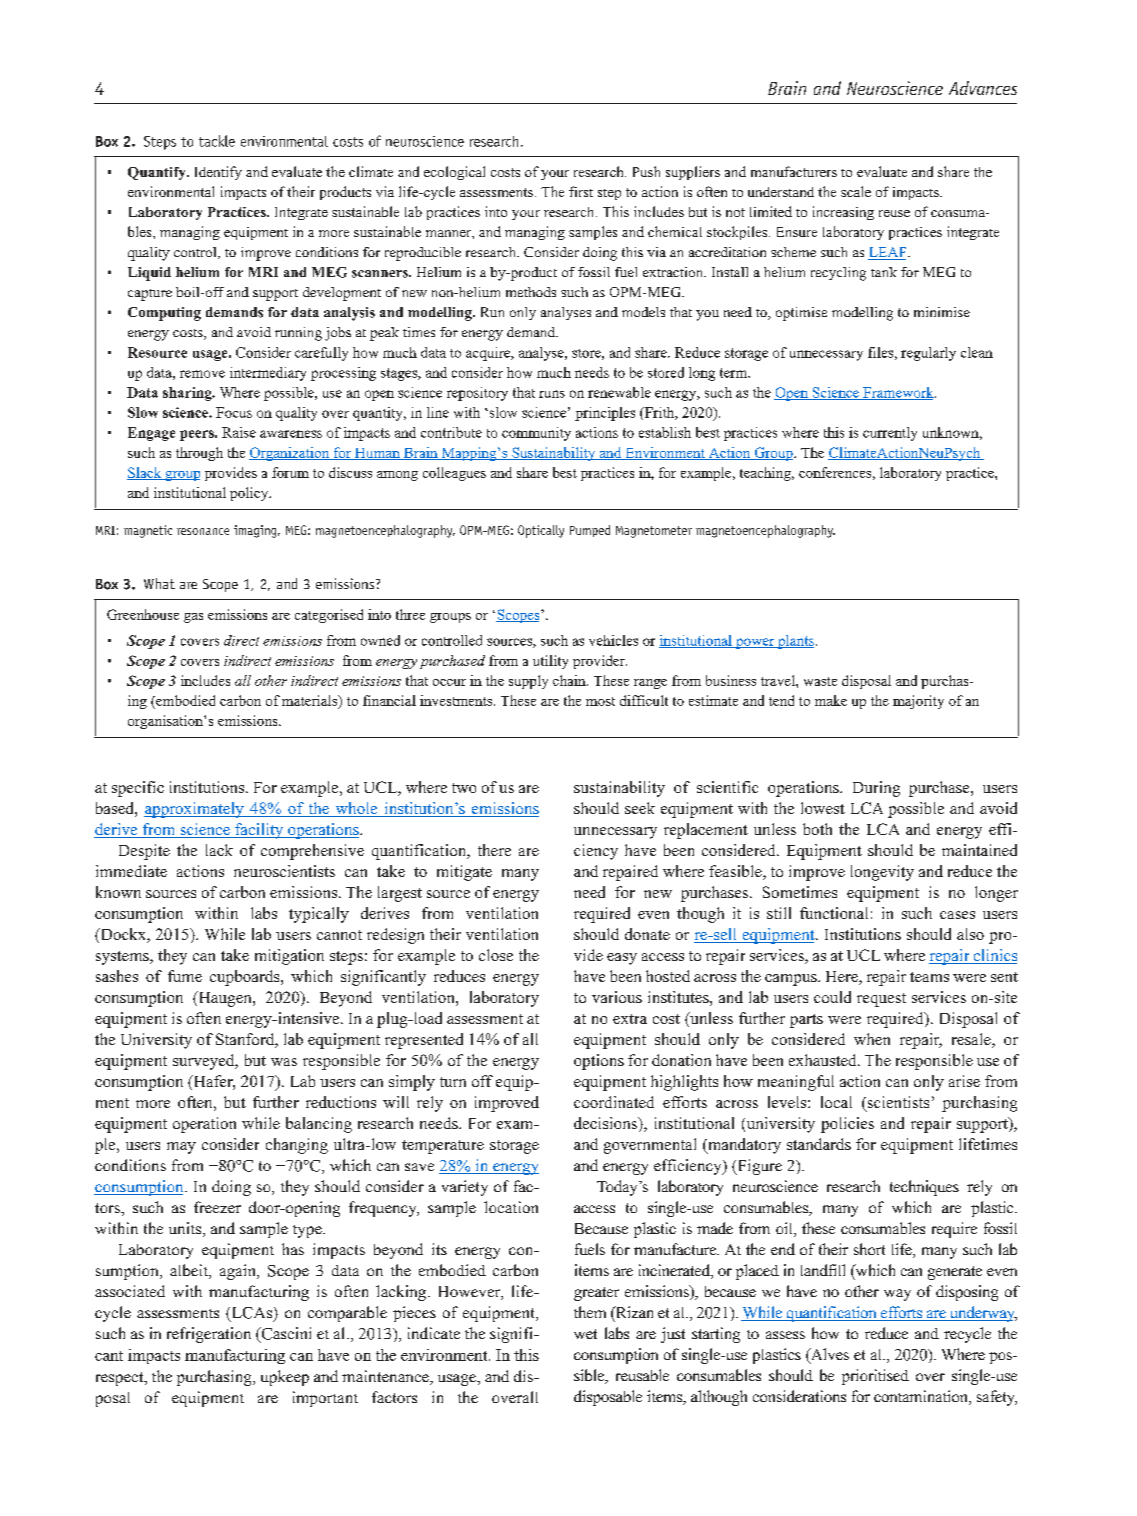 The width and height of the document is (1137, 1516). I want to click on refrigeration, so click(209, 1335).
